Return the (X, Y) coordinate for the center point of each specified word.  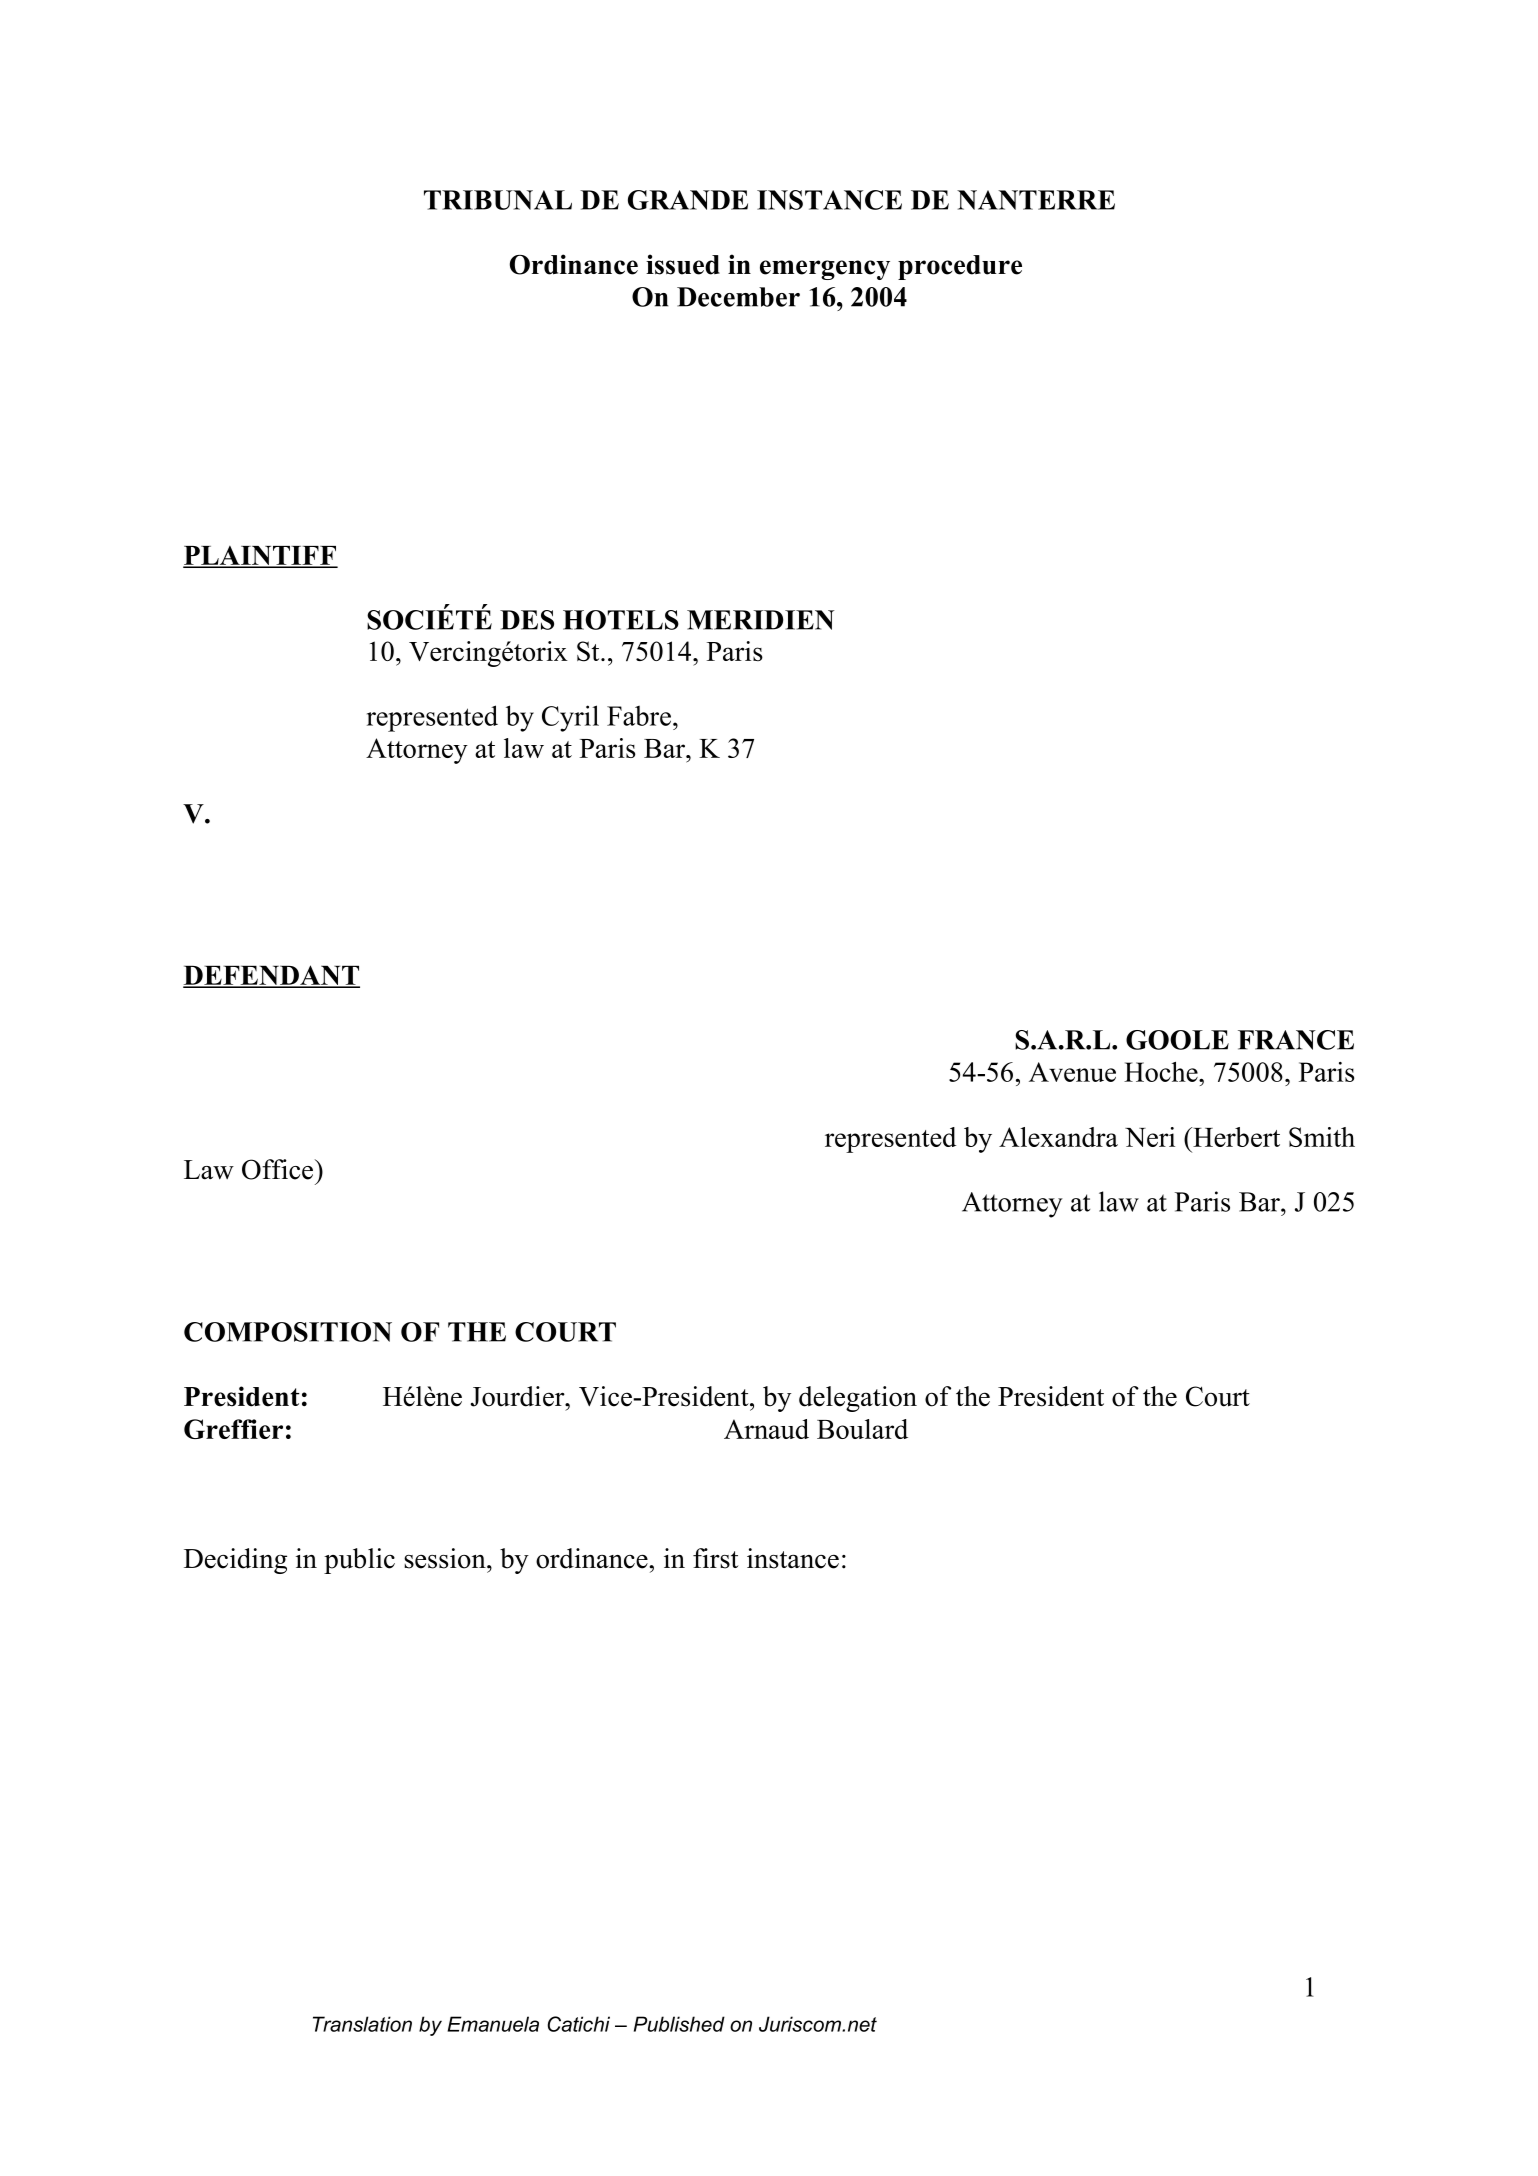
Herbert (1235, 1137)
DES (527, 620)
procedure (960, 267)
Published (679, 2024)
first (715, 1558)
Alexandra (1058, 1137)
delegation (858, 1399)
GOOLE (1177, 1040)
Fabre (639, 716)
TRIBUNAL (498, 200)
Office (277, 1169)
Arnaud (766, 1429)
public (359, 1561)
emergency (825, 270)
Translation (362, 2024)
